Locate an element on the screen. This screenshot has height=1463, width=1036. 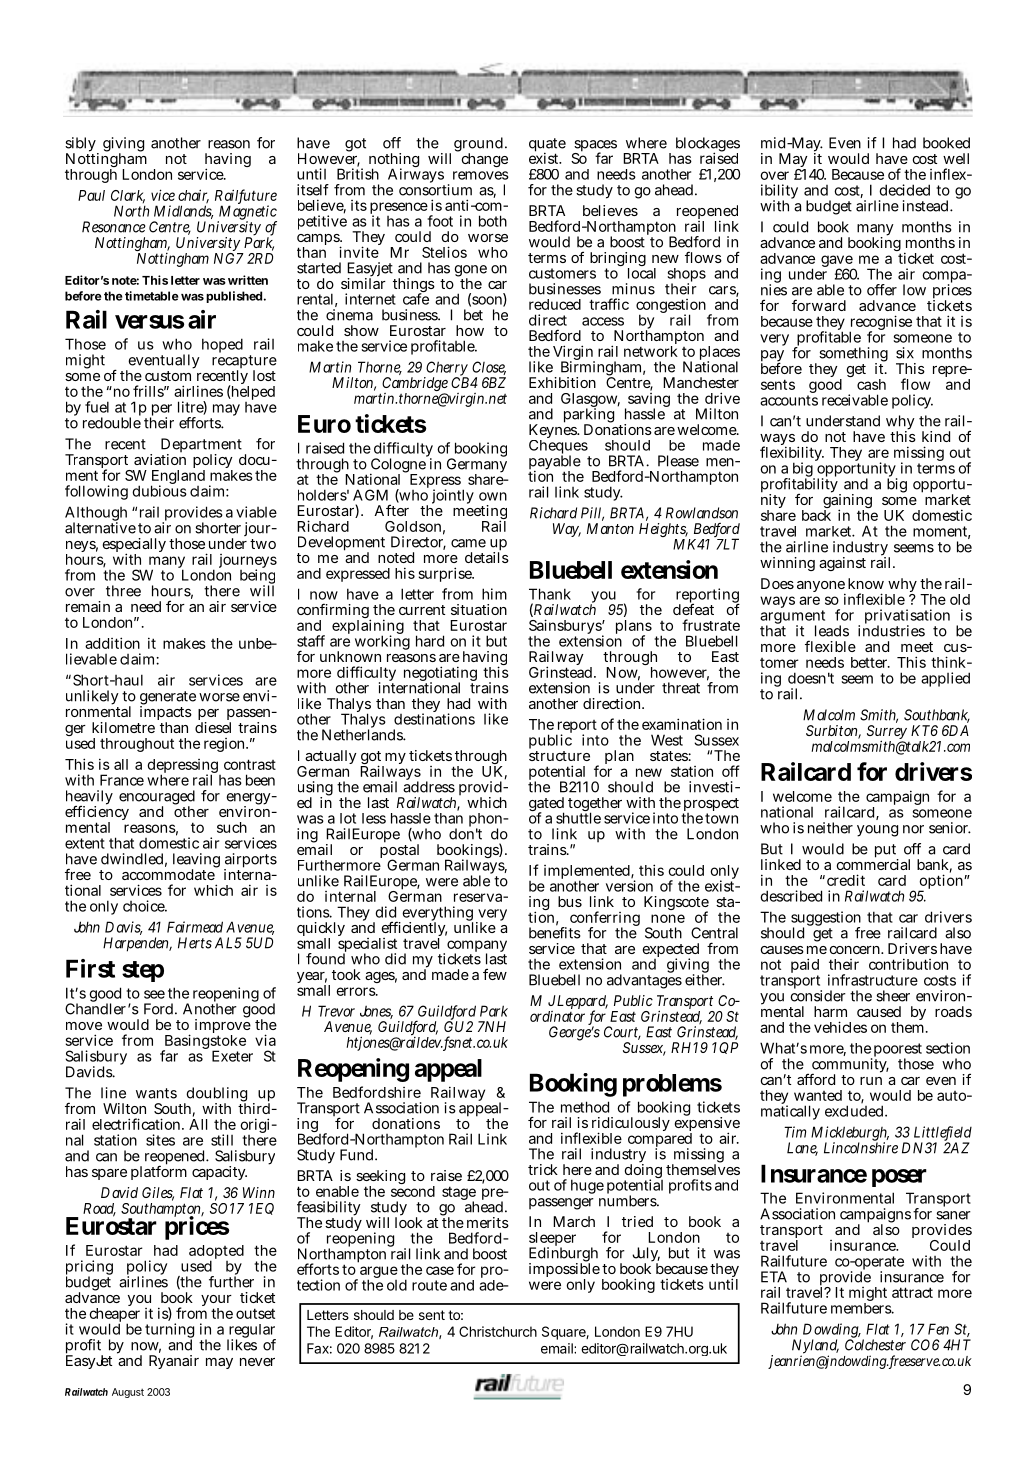
shuttle is located at coordinates (578, 817).
